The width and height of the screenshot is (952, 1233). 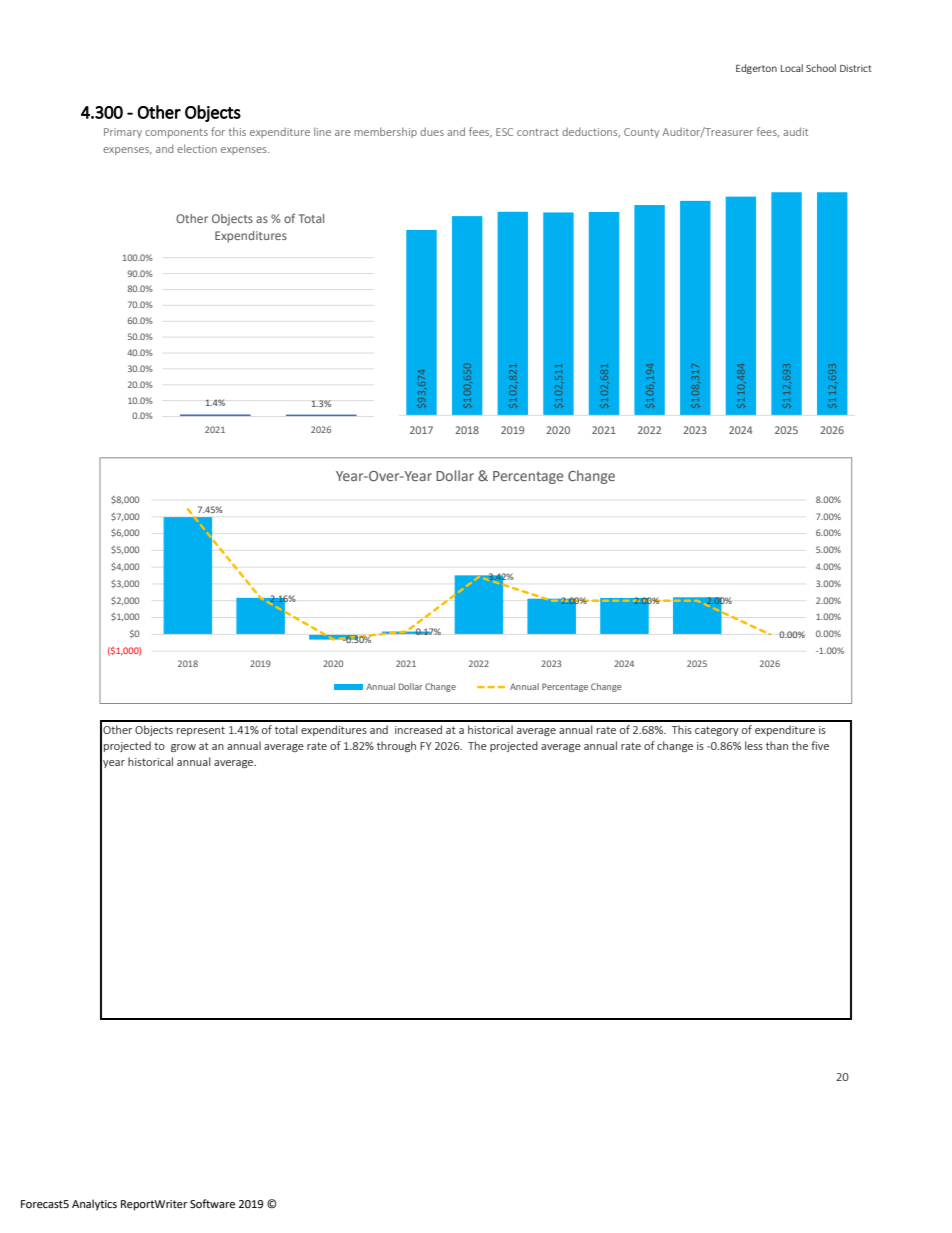 What do you see at coordinates (754, 745) in the screenshot?
I see `less` at bounding box center [754, 745].
